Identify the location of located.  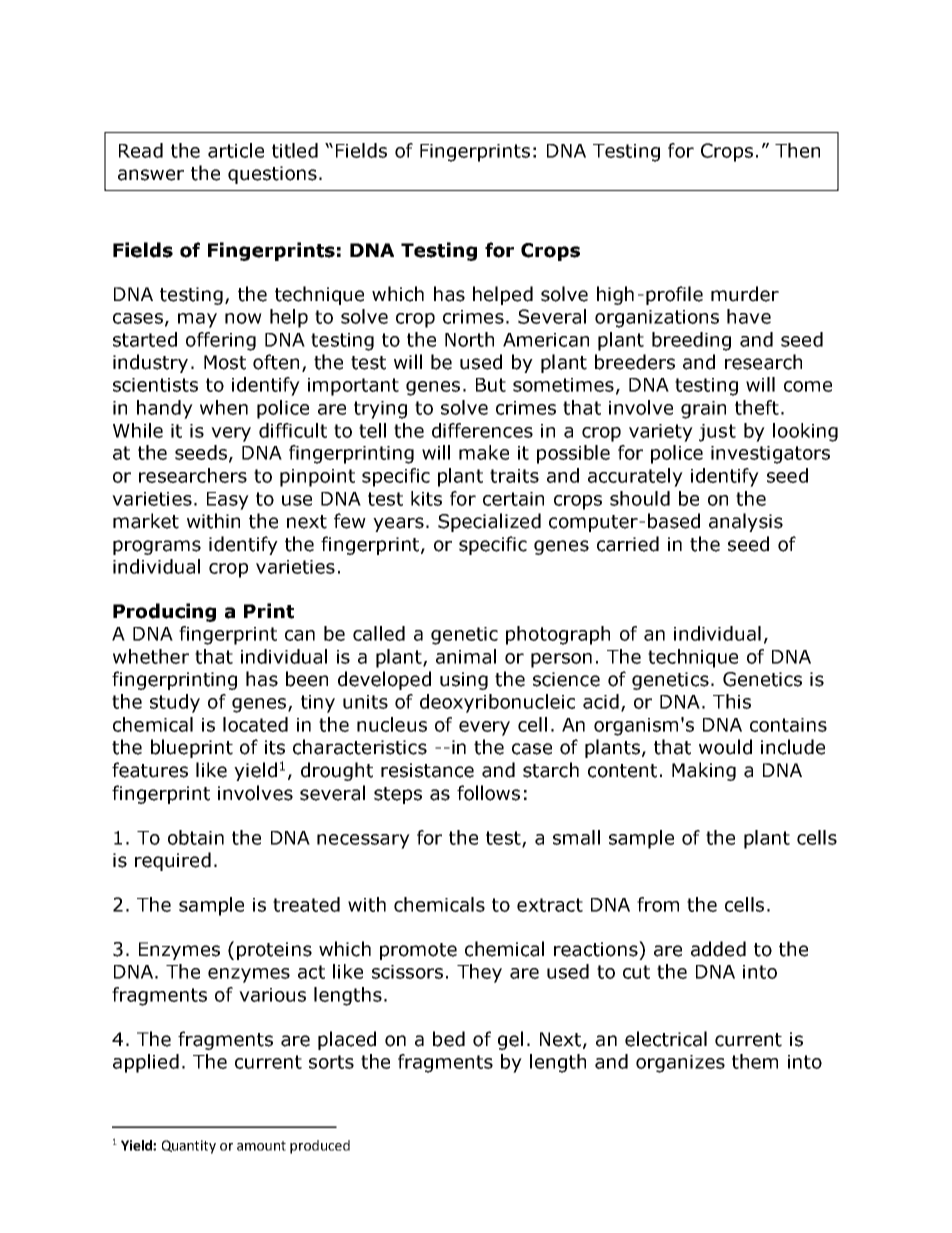
(255, 724).
